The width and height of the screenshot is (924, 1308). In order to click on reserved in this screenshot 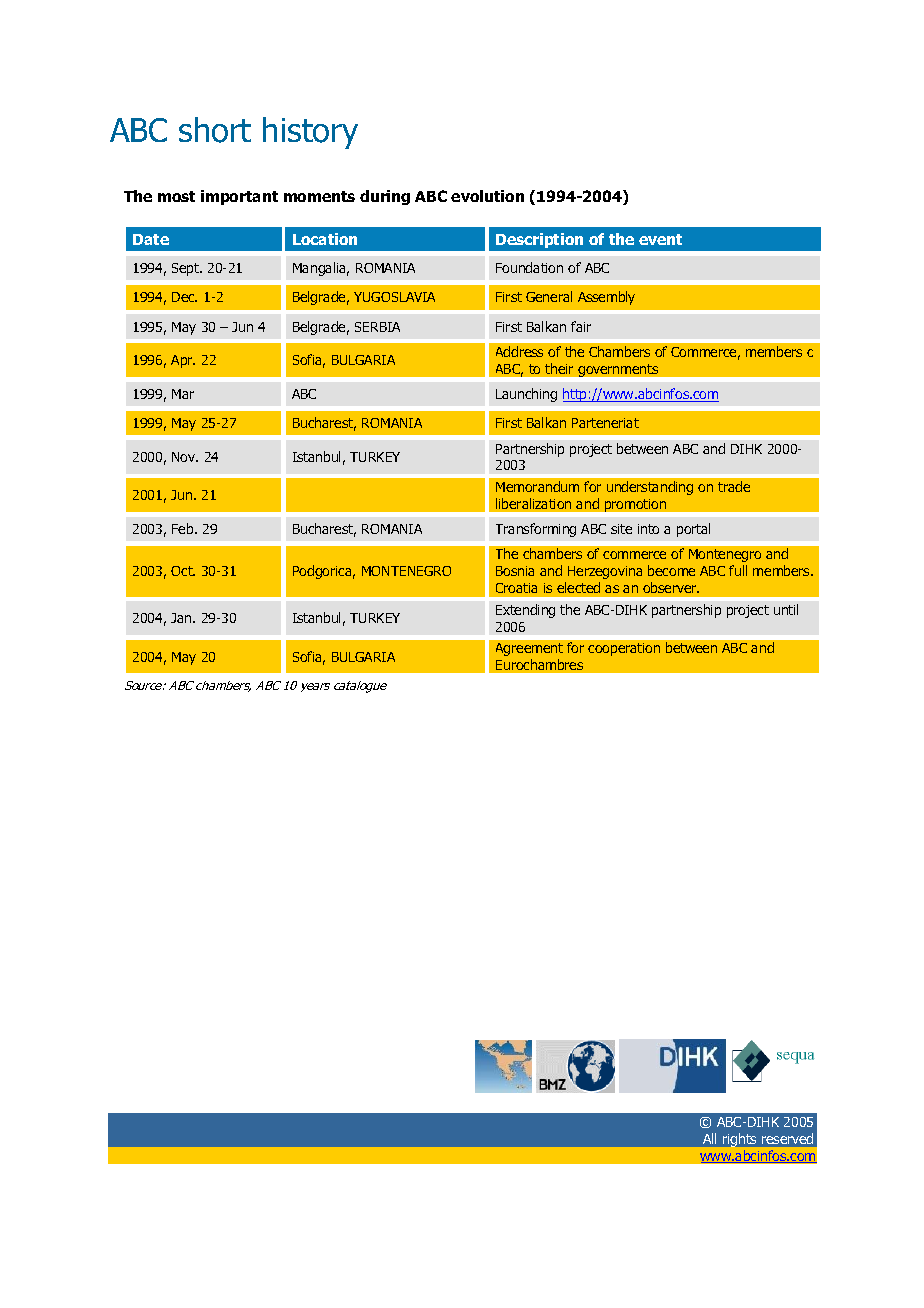, I will do `click(787, 1138)`.
